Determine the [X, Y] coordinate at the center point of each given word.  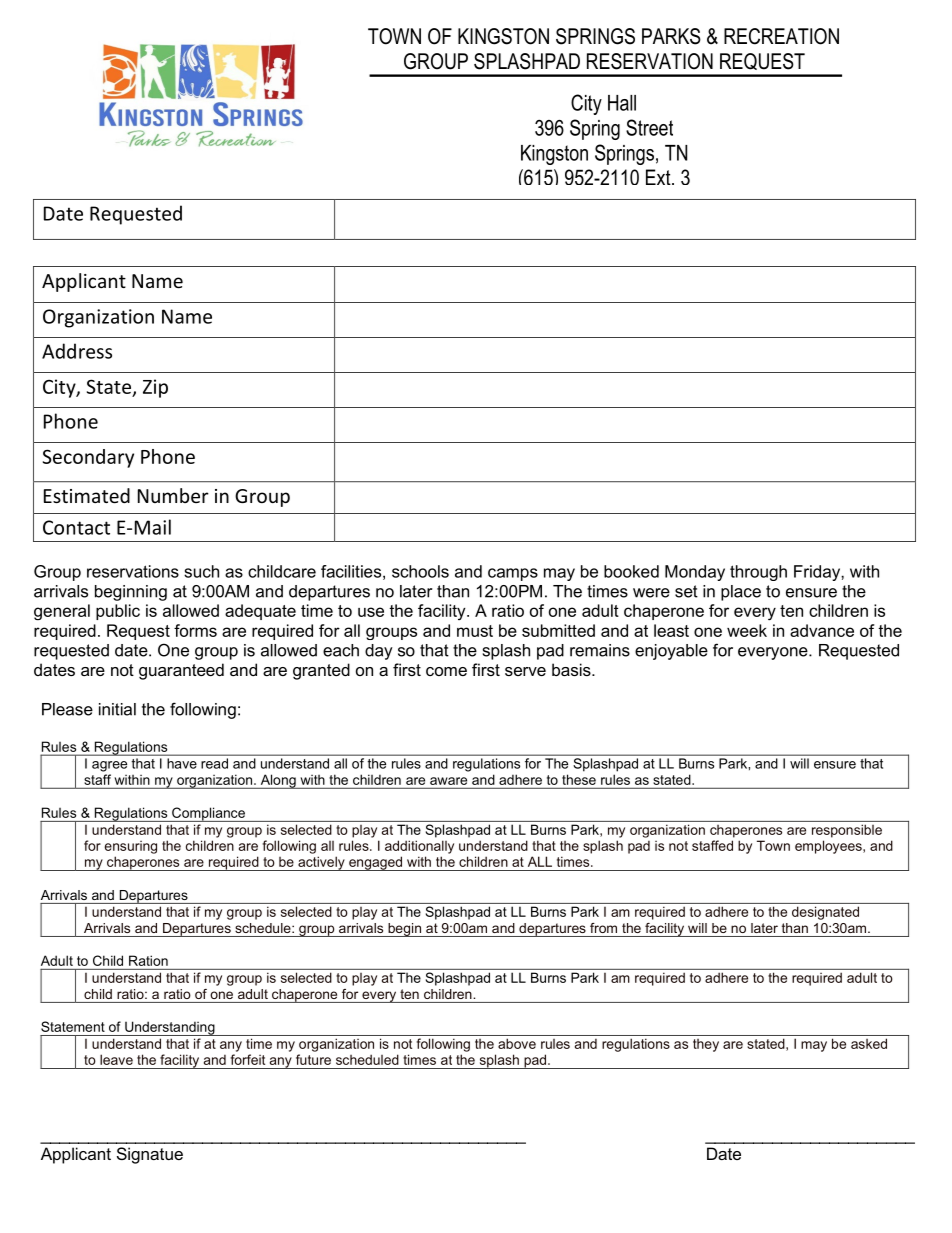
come [446, 671]
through [758, 573]
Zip [155, 388]
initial [117, 709]
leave [116, 1059]
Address [77, 351]
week [747, 630]
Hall [622, 103]
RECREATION [781, 36]
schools [420, 571]
